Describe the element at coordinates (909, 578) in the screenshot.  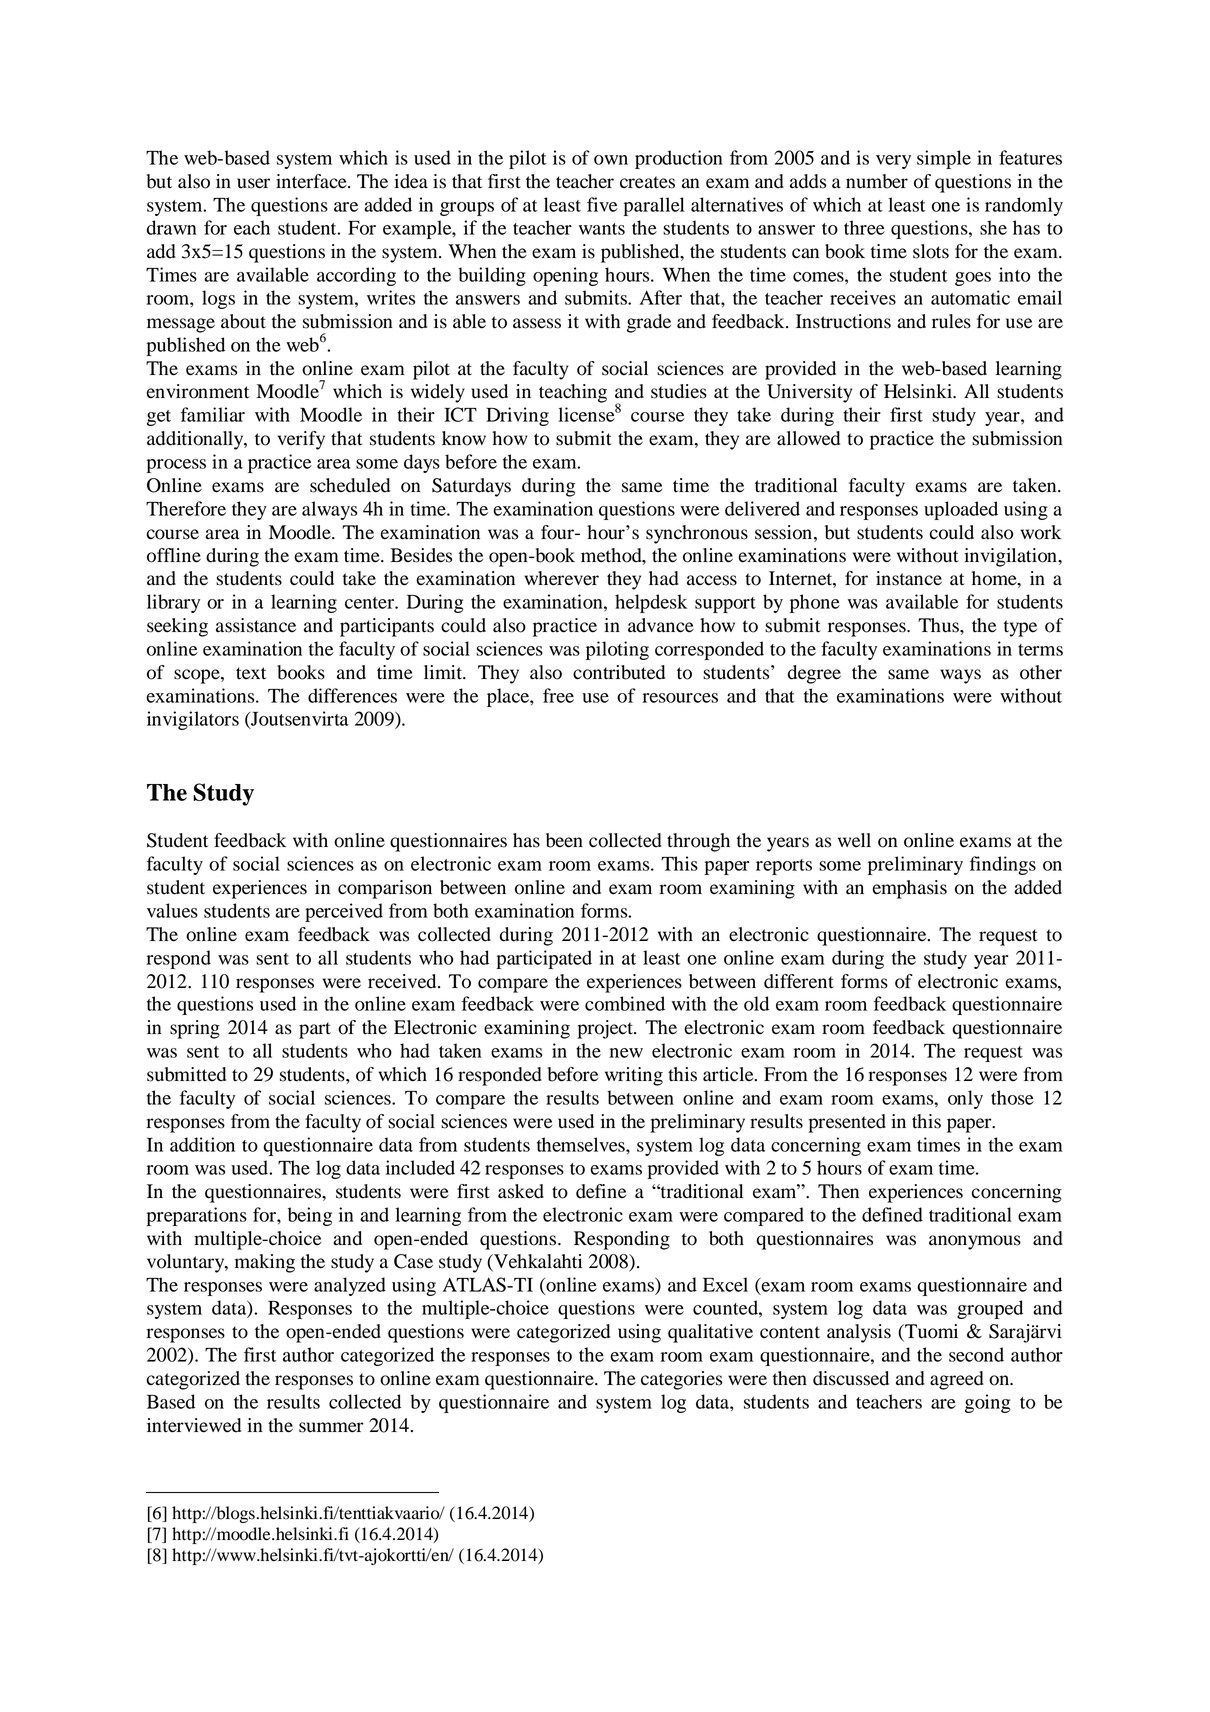
I see `instance` at that location.
